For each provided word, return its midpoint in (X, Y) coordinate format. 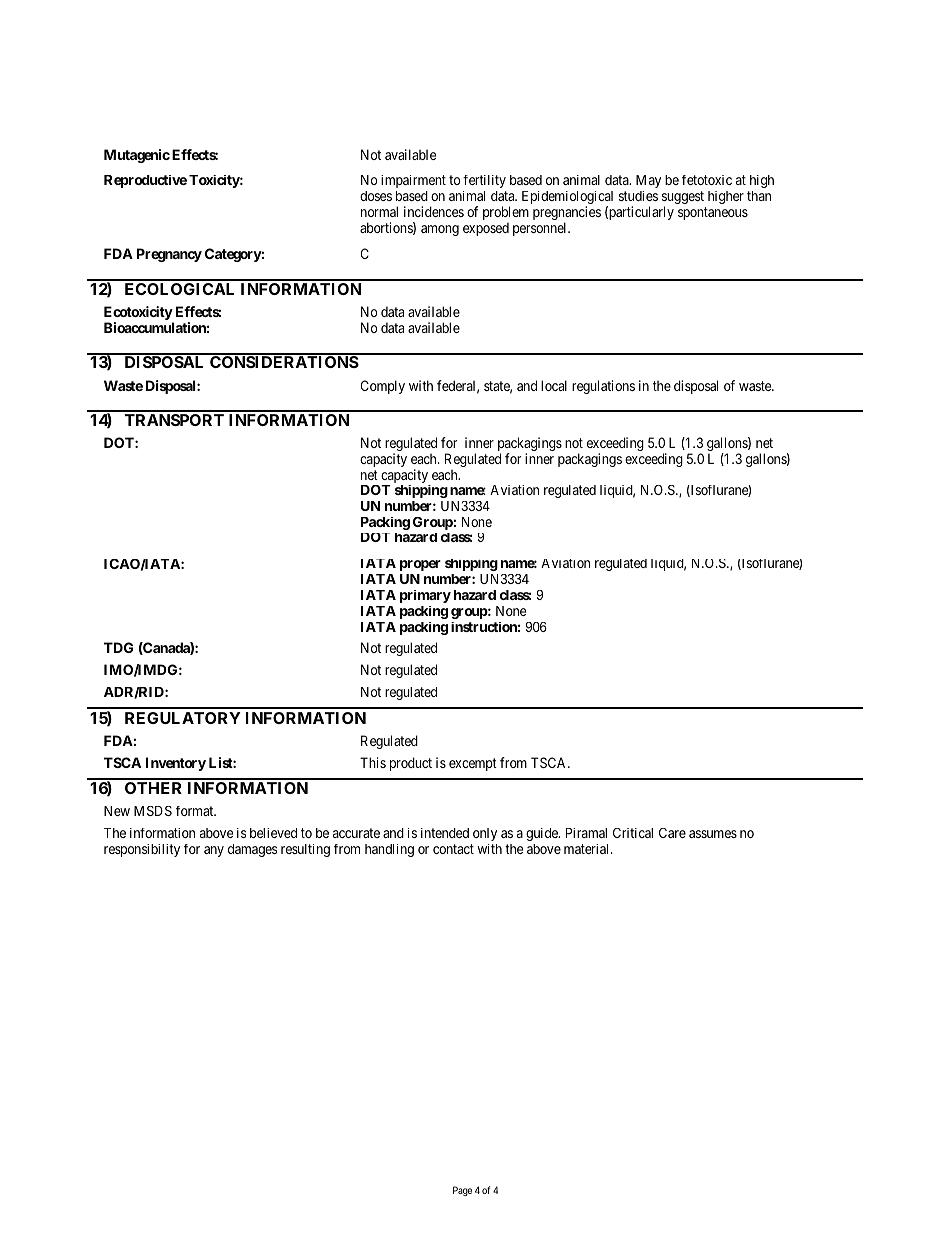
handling (389, 850)
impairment (413, 181)
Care (672, 833)
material (588, 849)
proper (420, 565)
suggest (683, 199)
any (214, 851)
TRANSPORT (174, 420)
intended (445, 833)
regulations (603, 387)
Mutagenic (137, 156)
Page (462, 1191)
